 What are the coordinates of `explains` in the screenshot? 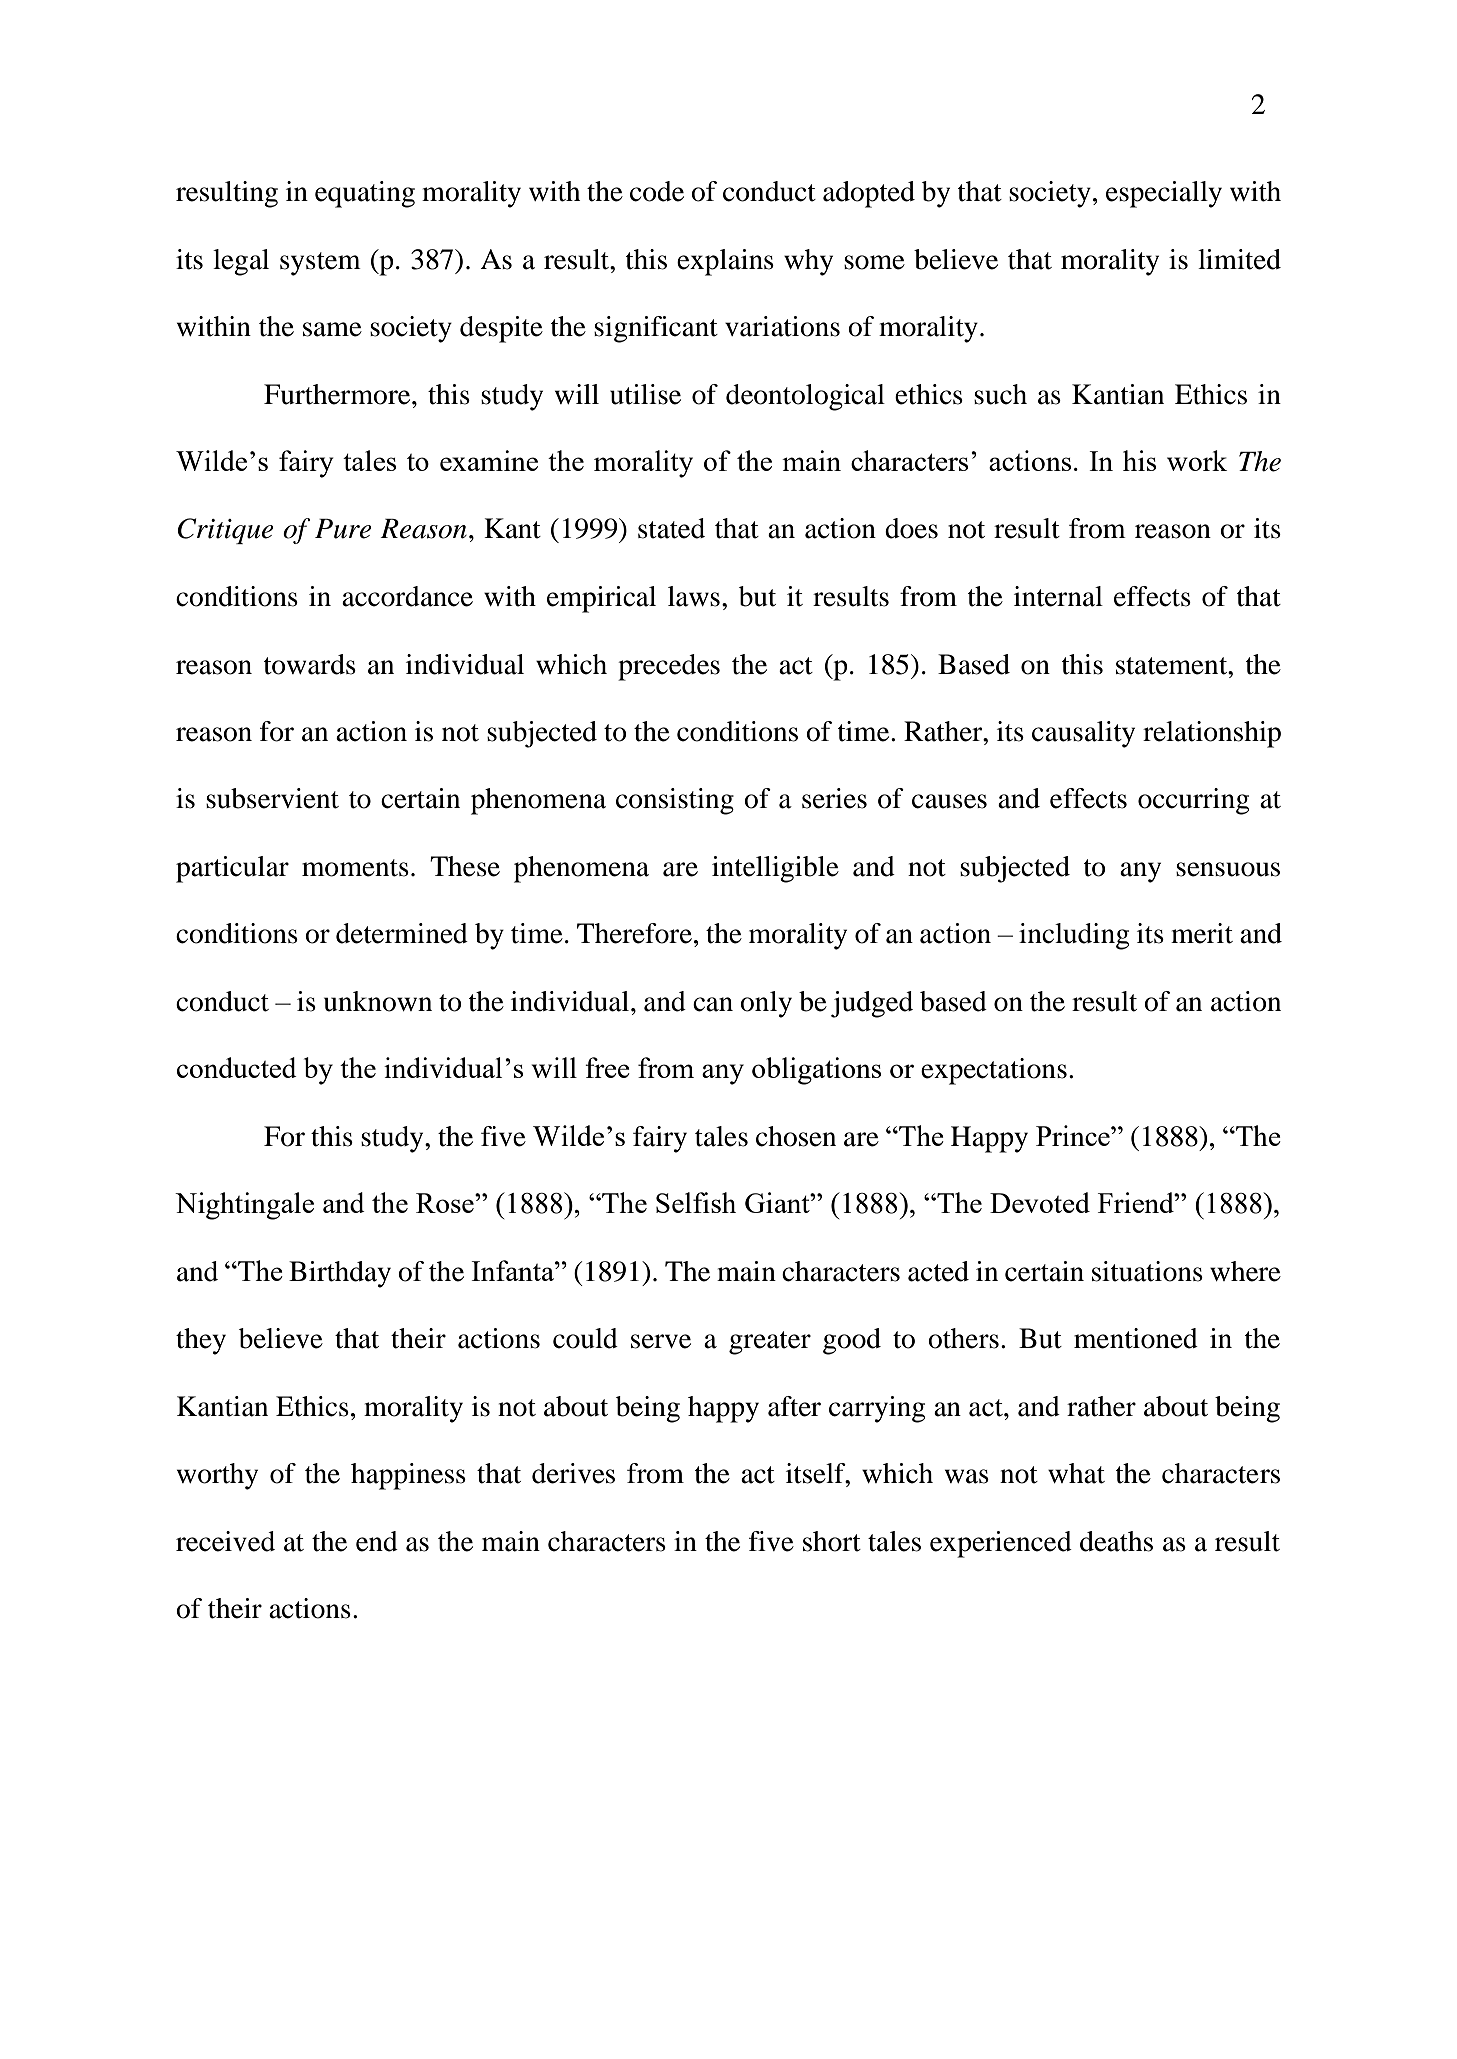 It's located at (725, 262).
